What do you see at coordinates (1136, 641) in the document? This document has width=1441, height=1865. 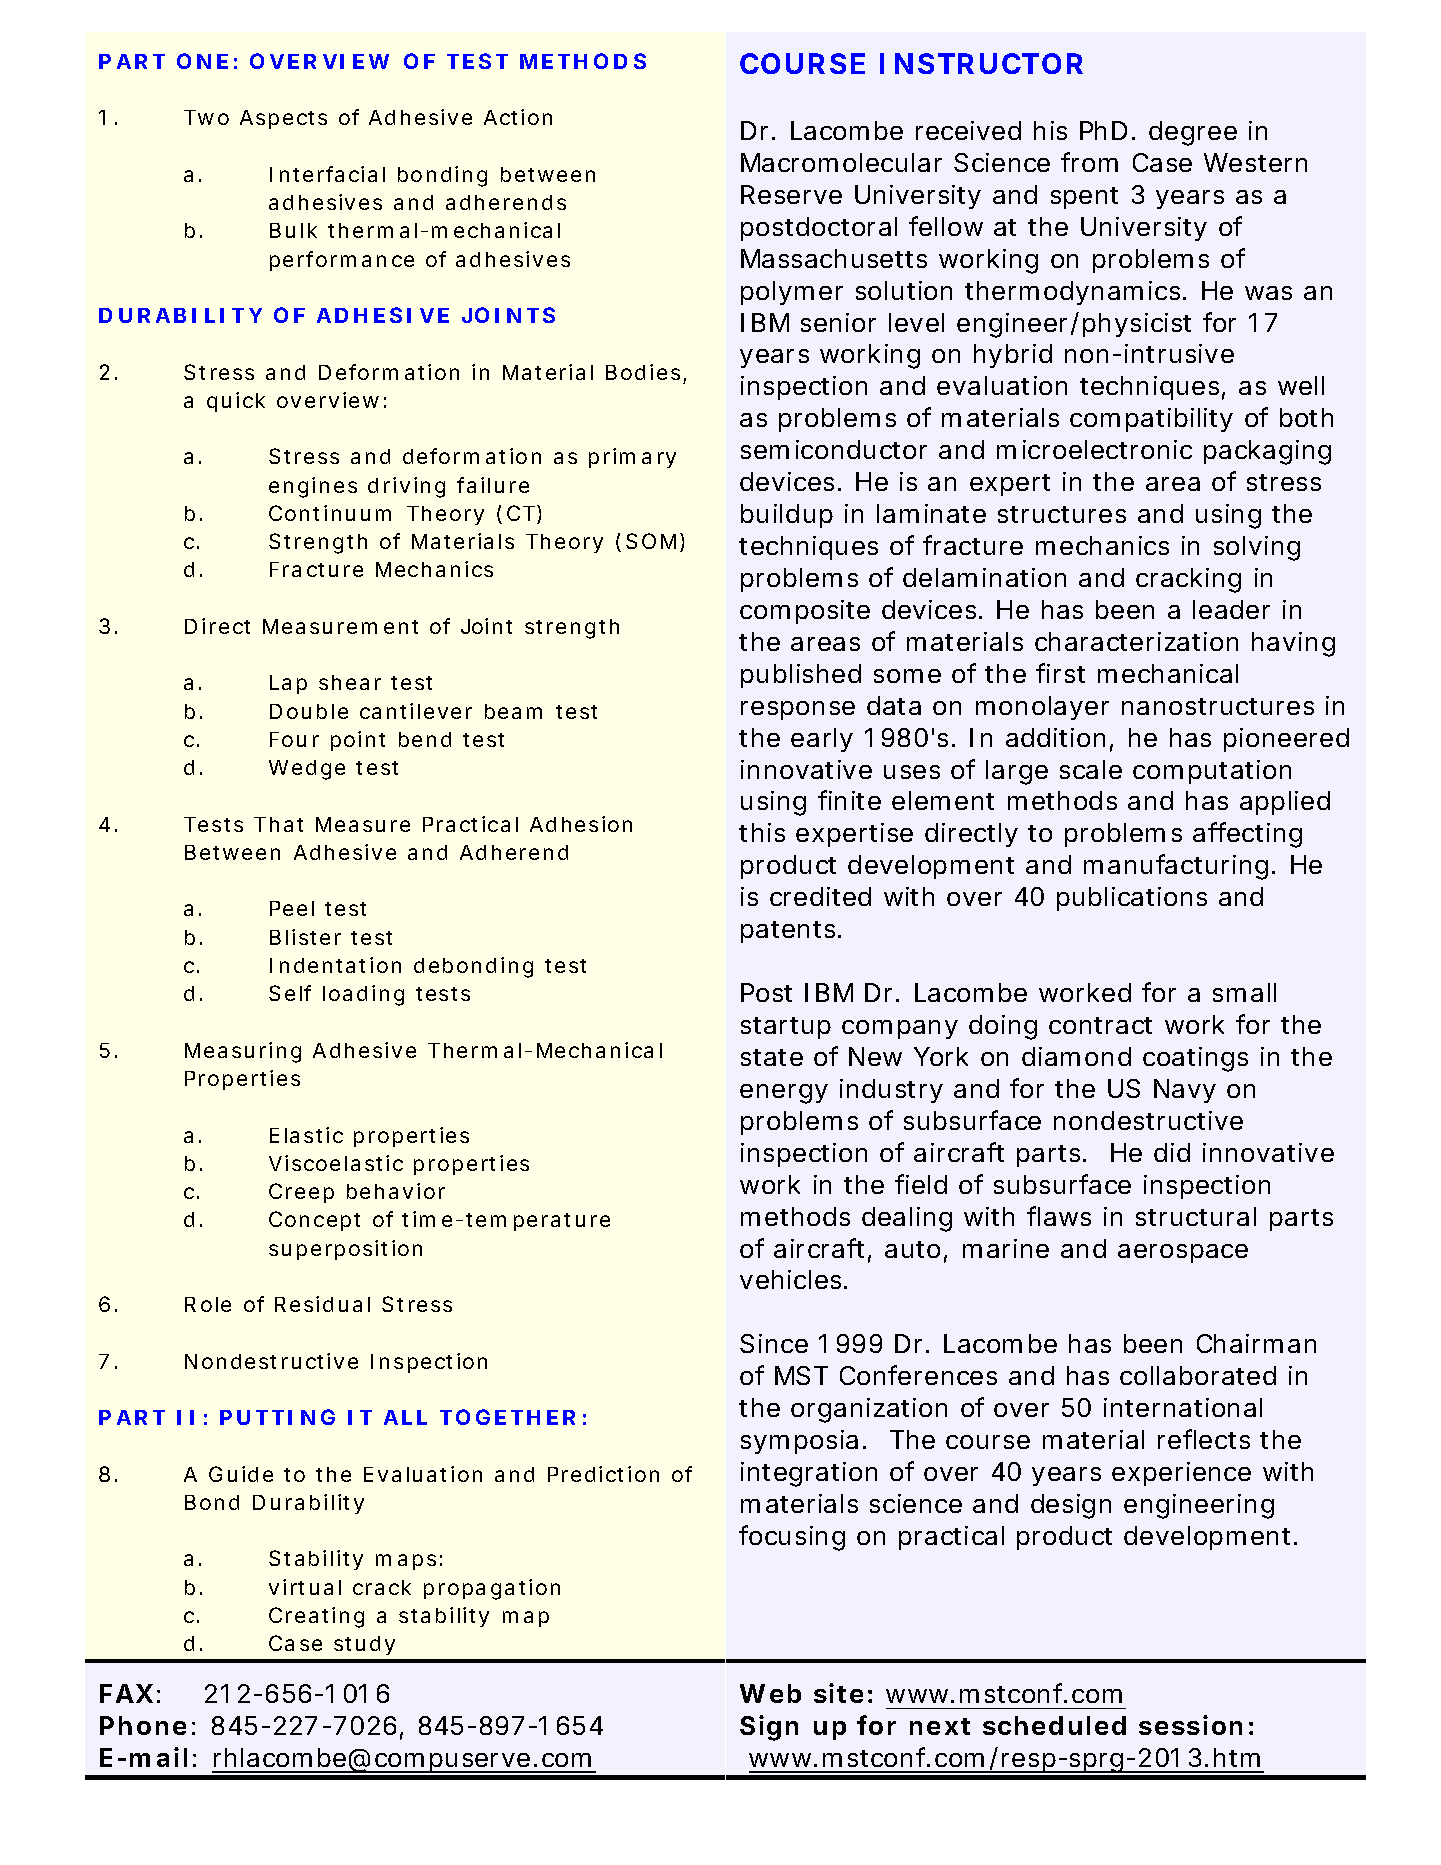 I see `characterization` at bounding box center [1136, 641].
